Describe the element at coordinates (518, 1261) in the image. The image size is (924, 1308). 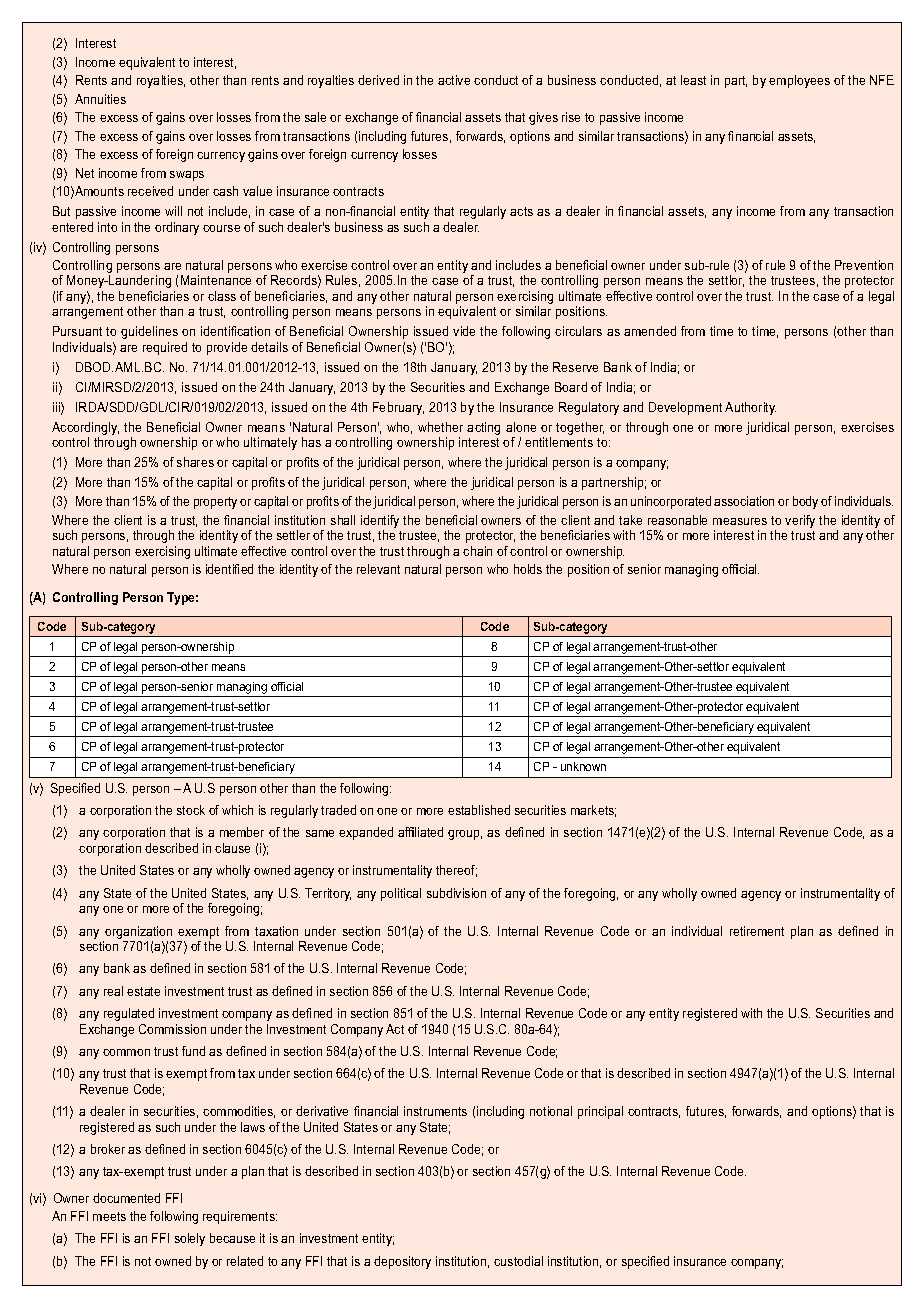
I see `custodial` at that location.
